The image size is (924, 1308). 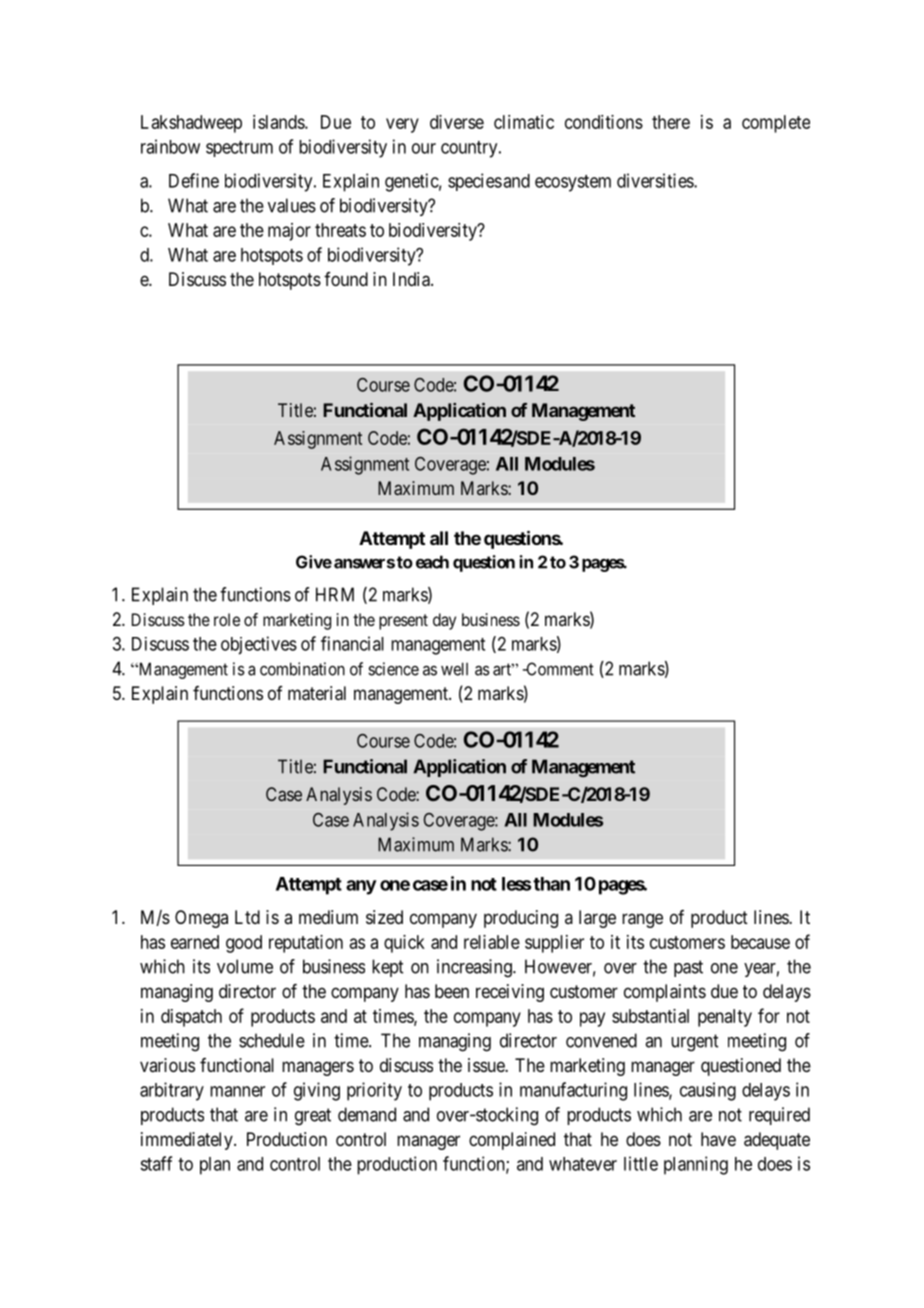 What do you see at coordinates (642, 920) in the screenshot?
I see `range` at bounding box center [642, 920].
